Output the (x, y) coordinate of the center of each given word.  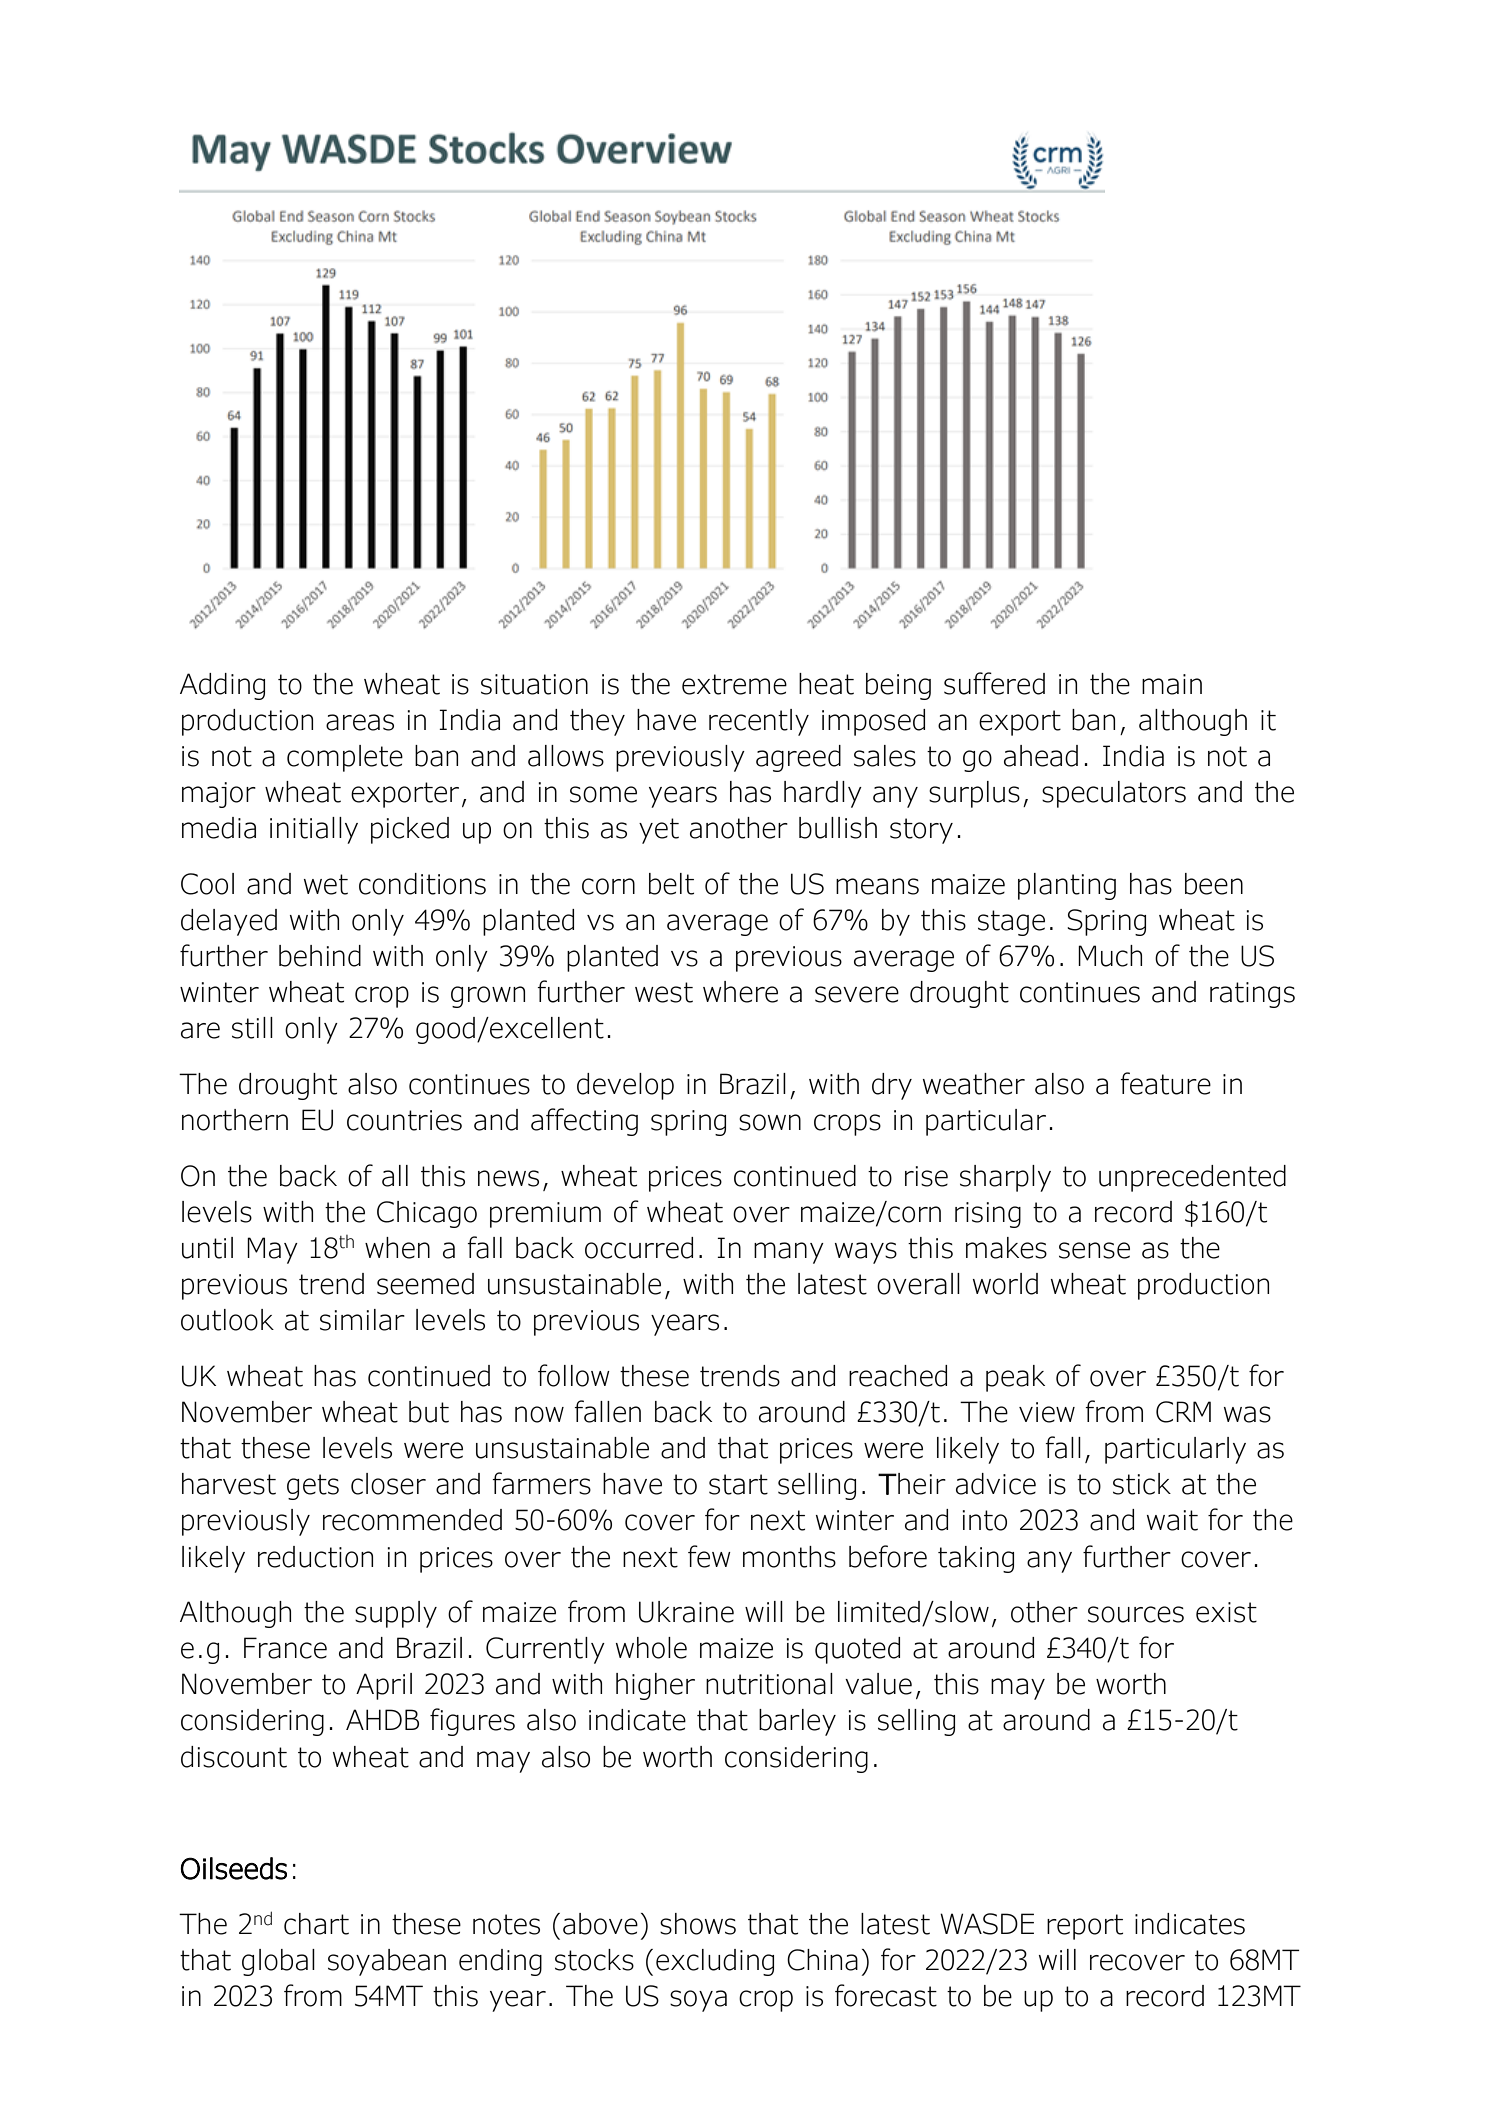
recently (759, 722)
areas (360, 722)
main (1172, 684)
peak (1015, 1378)
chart (316, 1924)
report (1085, 1927)
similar (362, 1320)
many (789, 1253)
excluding (715, 1962)
